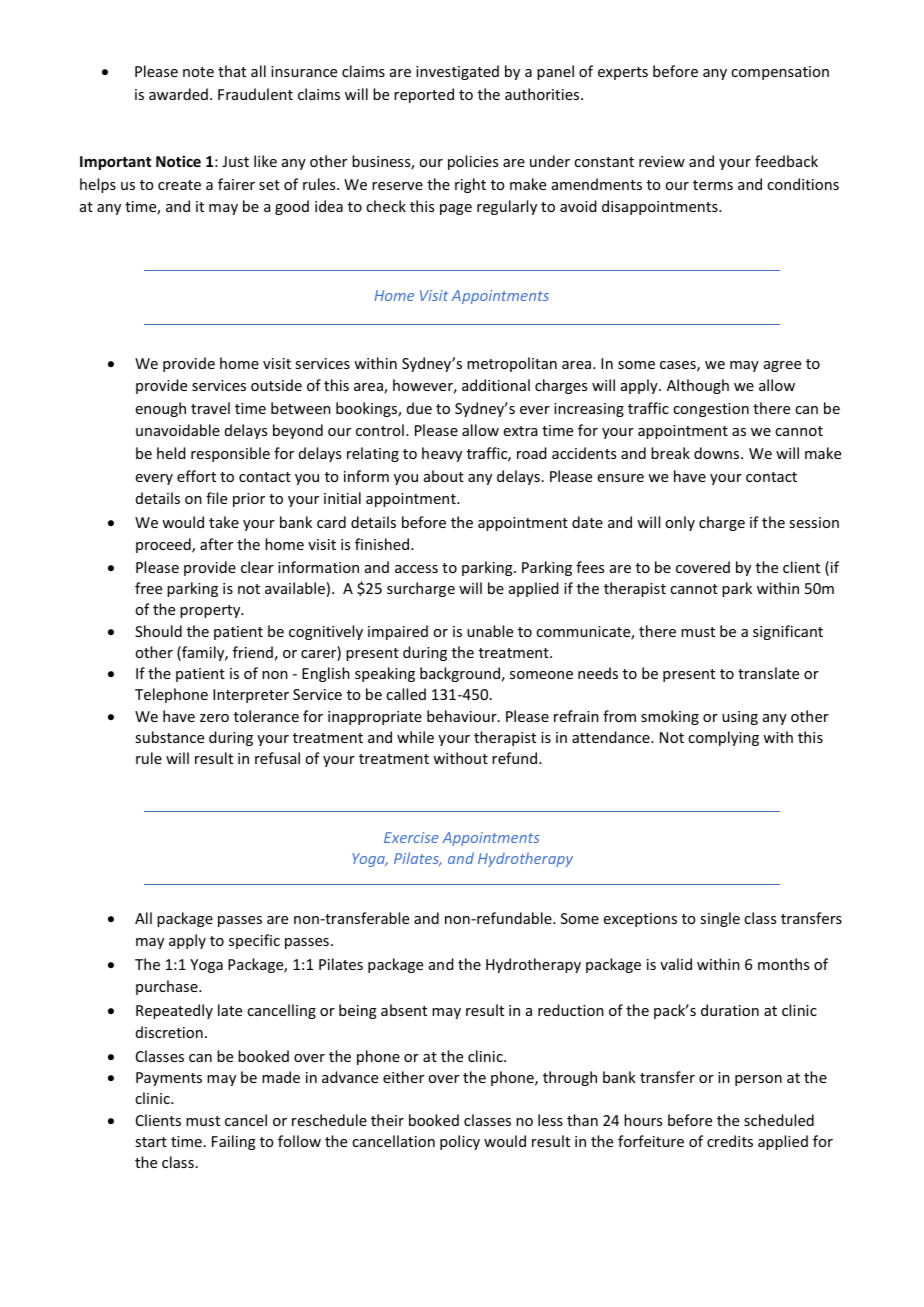  What do you see at coordinates (680, 523) in the screenshot?
I see `only` at bounding box center [680, 523].
